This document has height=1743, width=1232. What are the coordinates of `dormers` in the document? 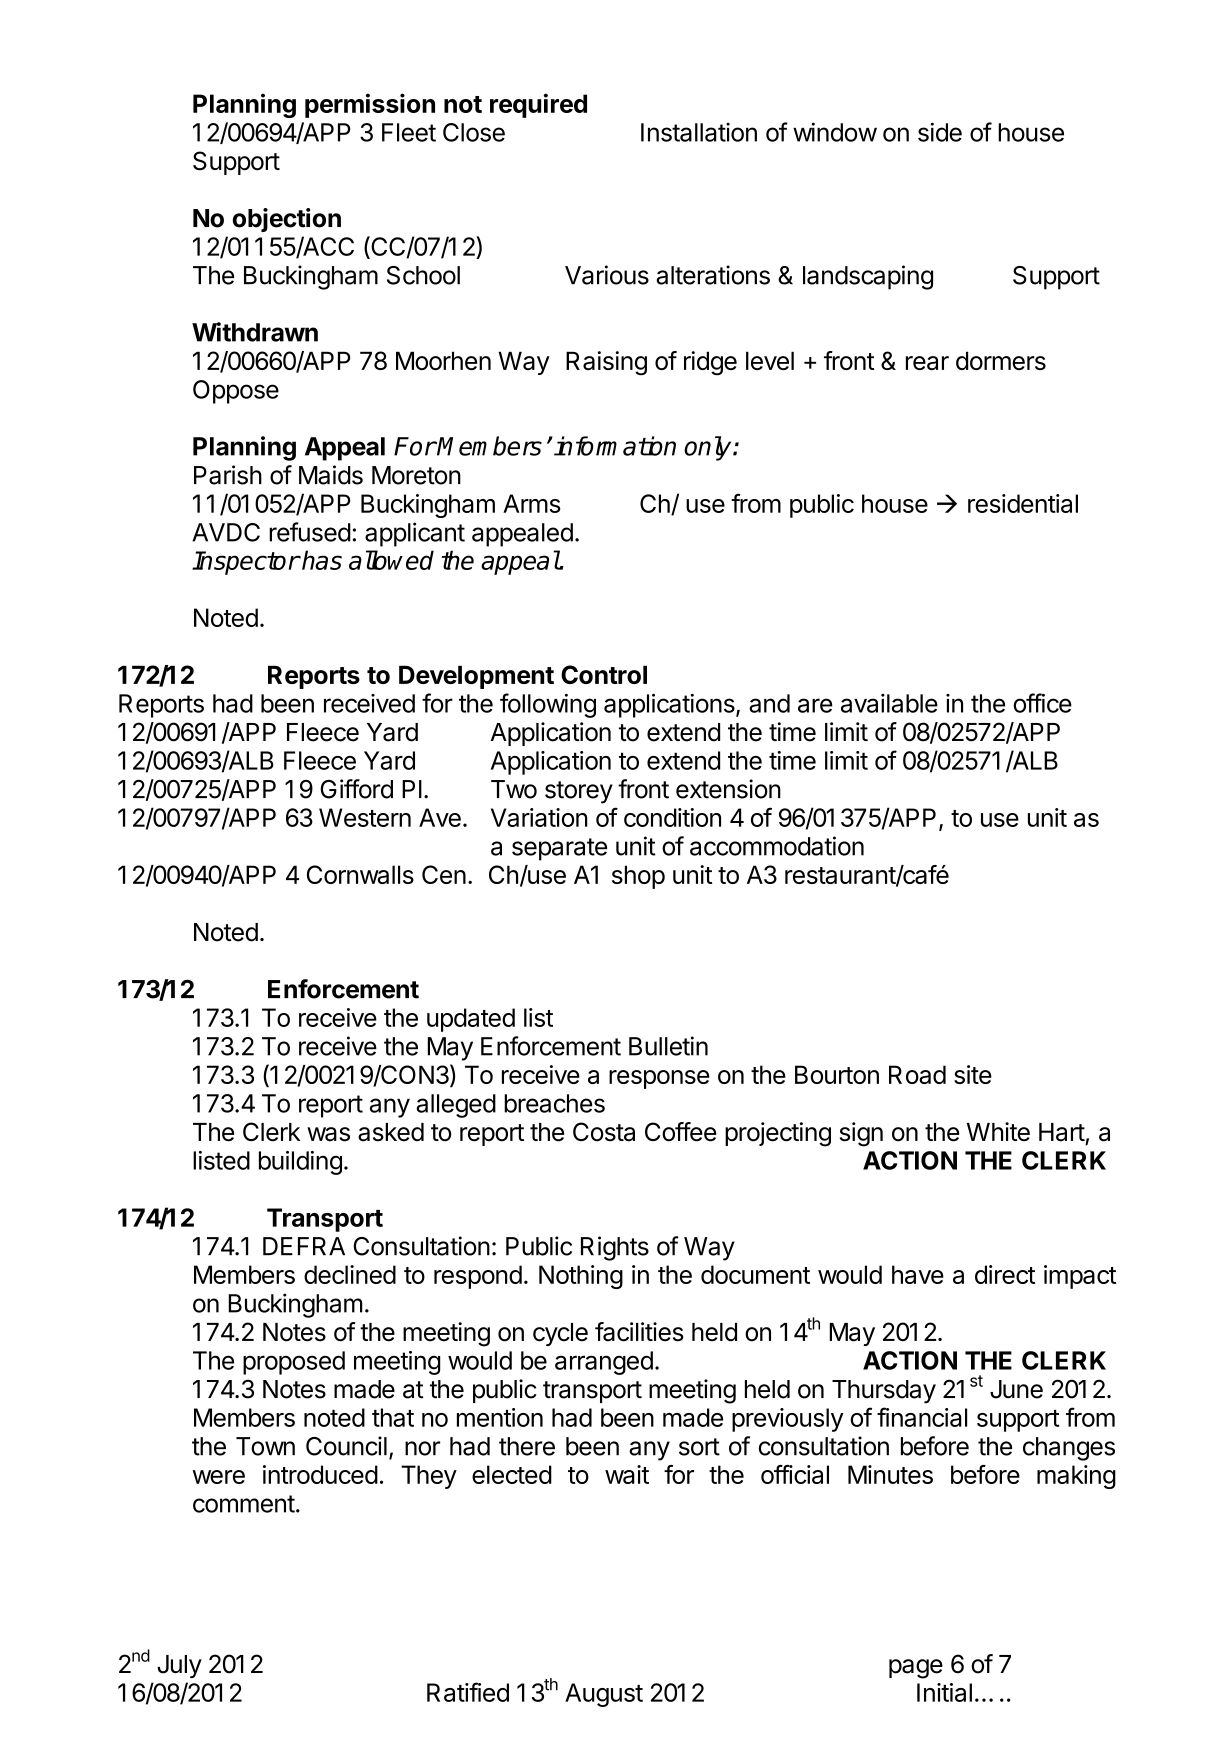 It's located at (1001, 360).
